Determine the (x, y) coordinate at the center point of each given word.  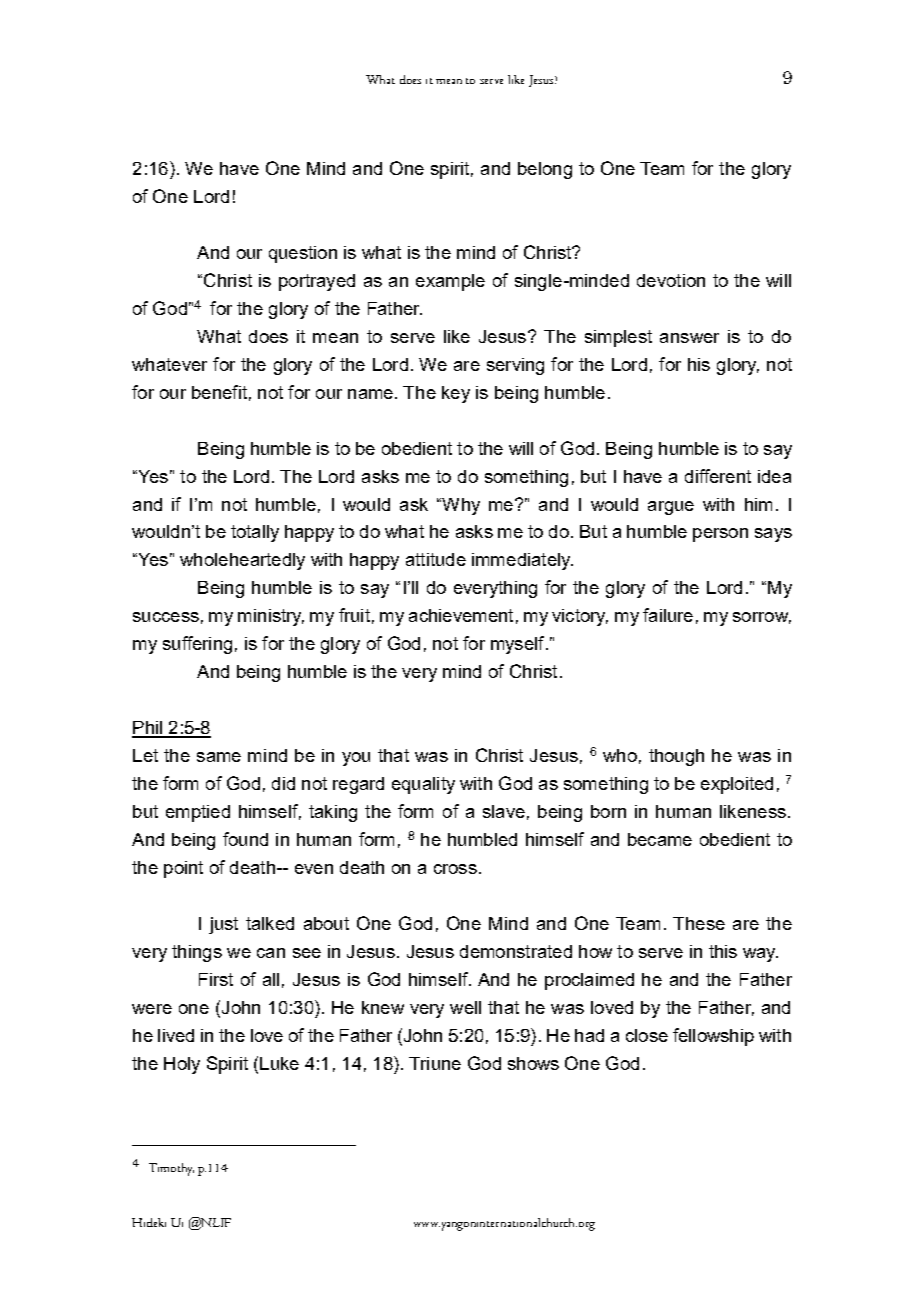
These (699, 923)
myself (519, 645)
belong (545, 170)
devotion (671, 280)
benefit (219, 392)
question (303, 254)
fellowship (713, 1037)
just (223, 925)
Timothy (171, 1169)
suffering (197, 645)
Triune (435, 1063)
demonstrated (516, 951)
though (676, 757)
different (718, 476)
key (456, 394)
